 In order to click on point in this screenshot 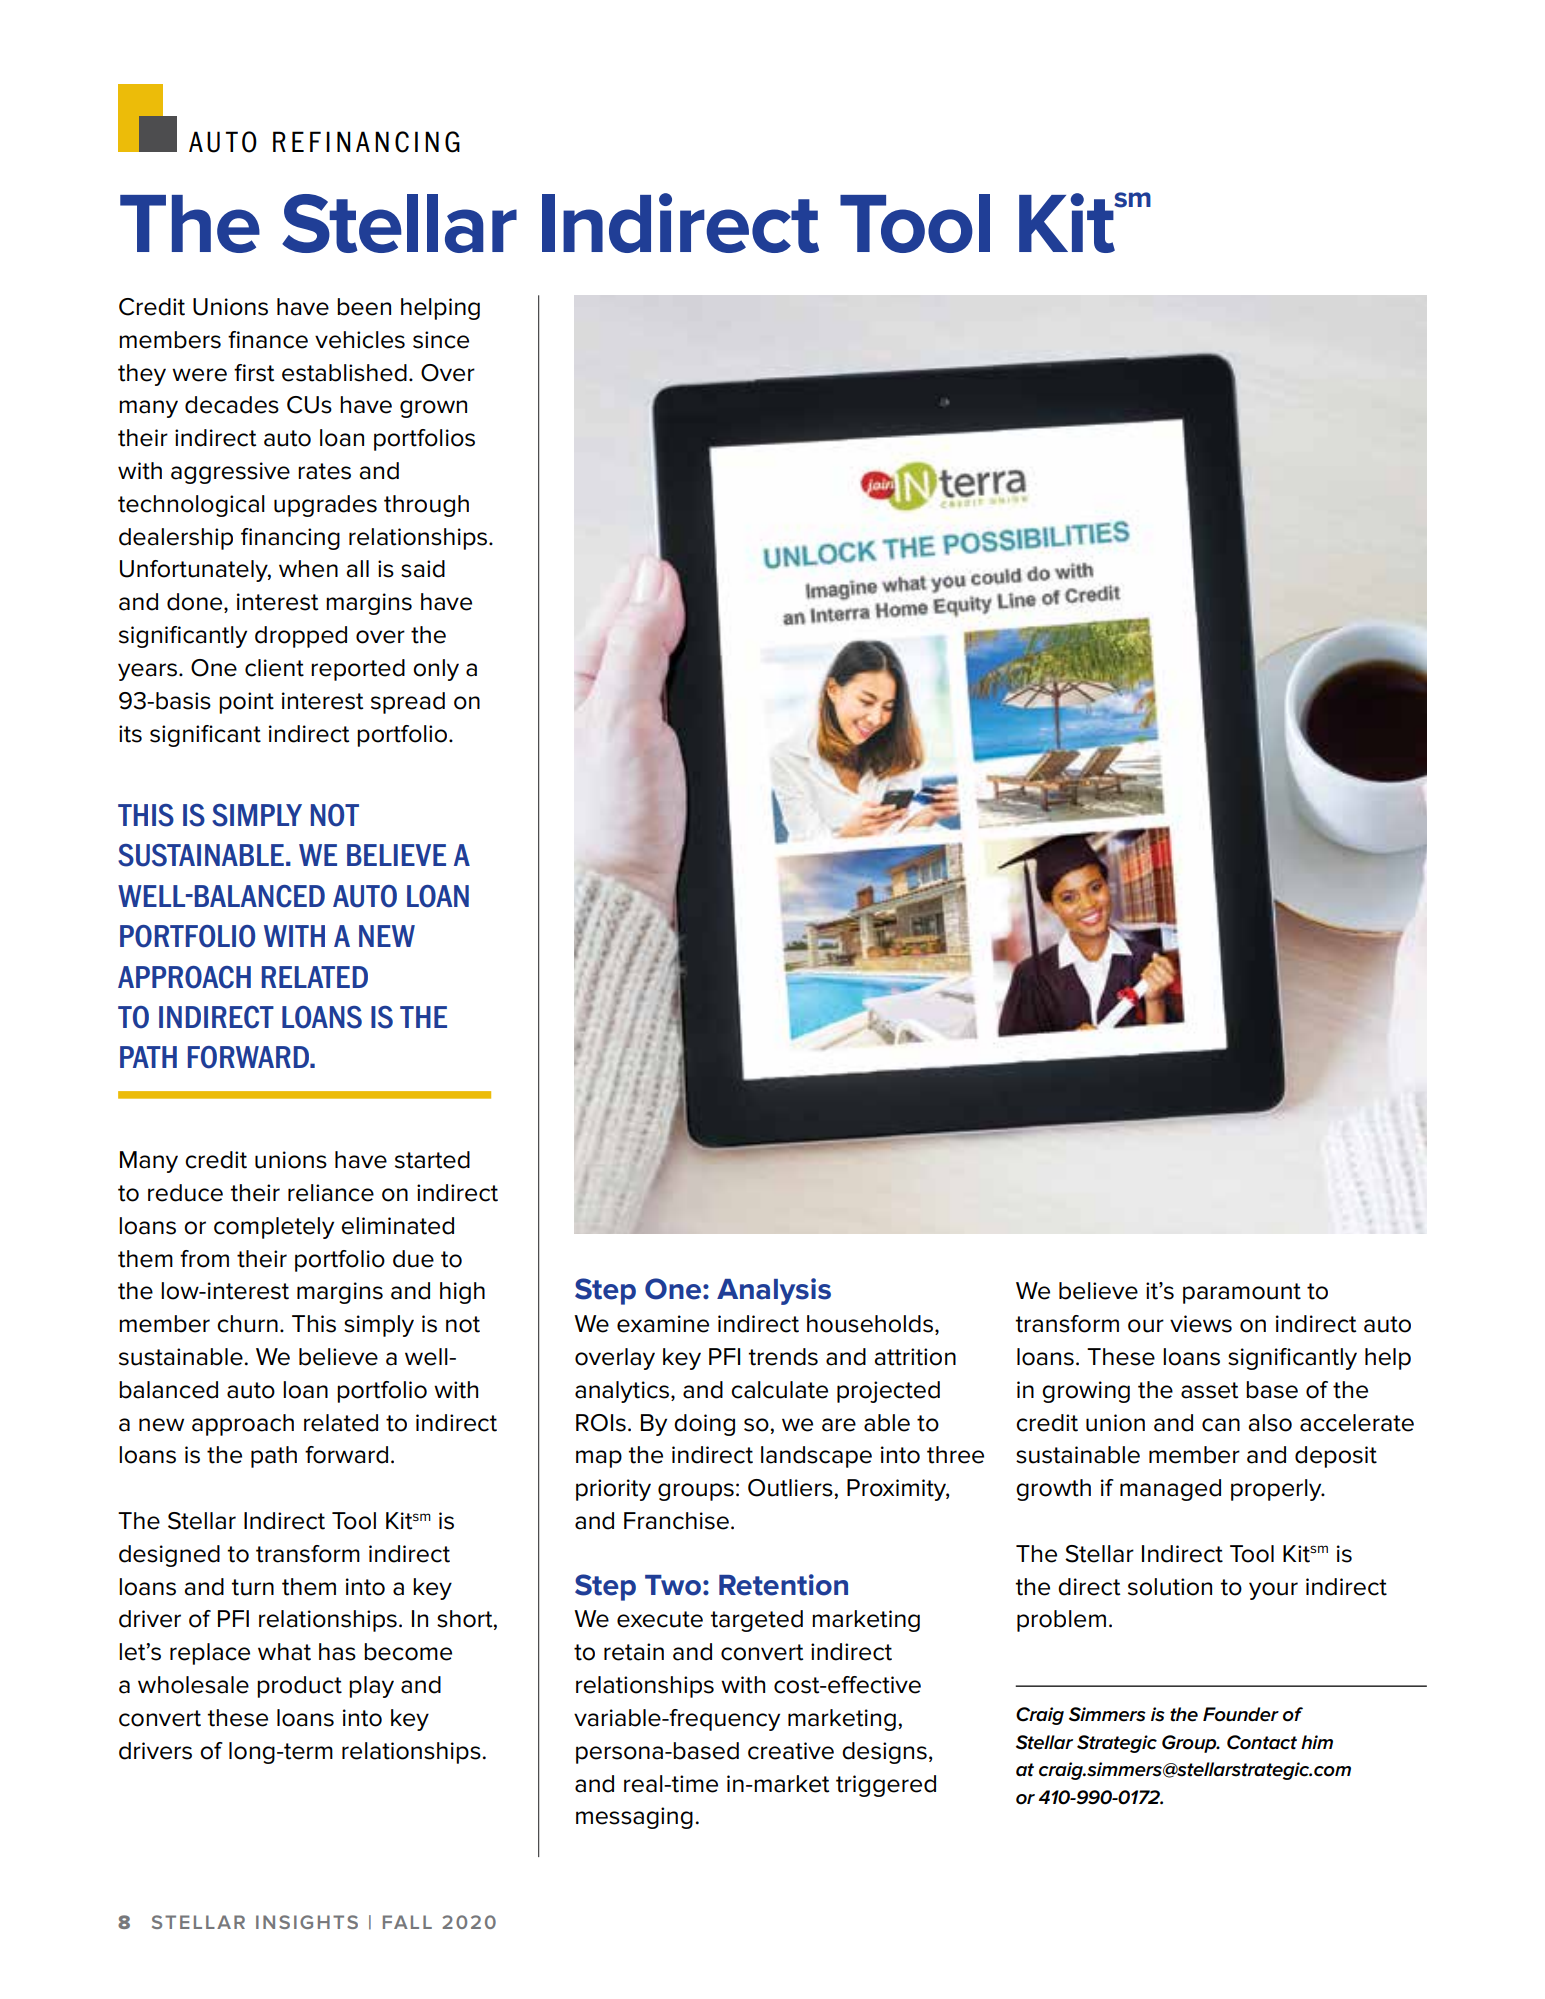, I will do `click(246, 703)`.
